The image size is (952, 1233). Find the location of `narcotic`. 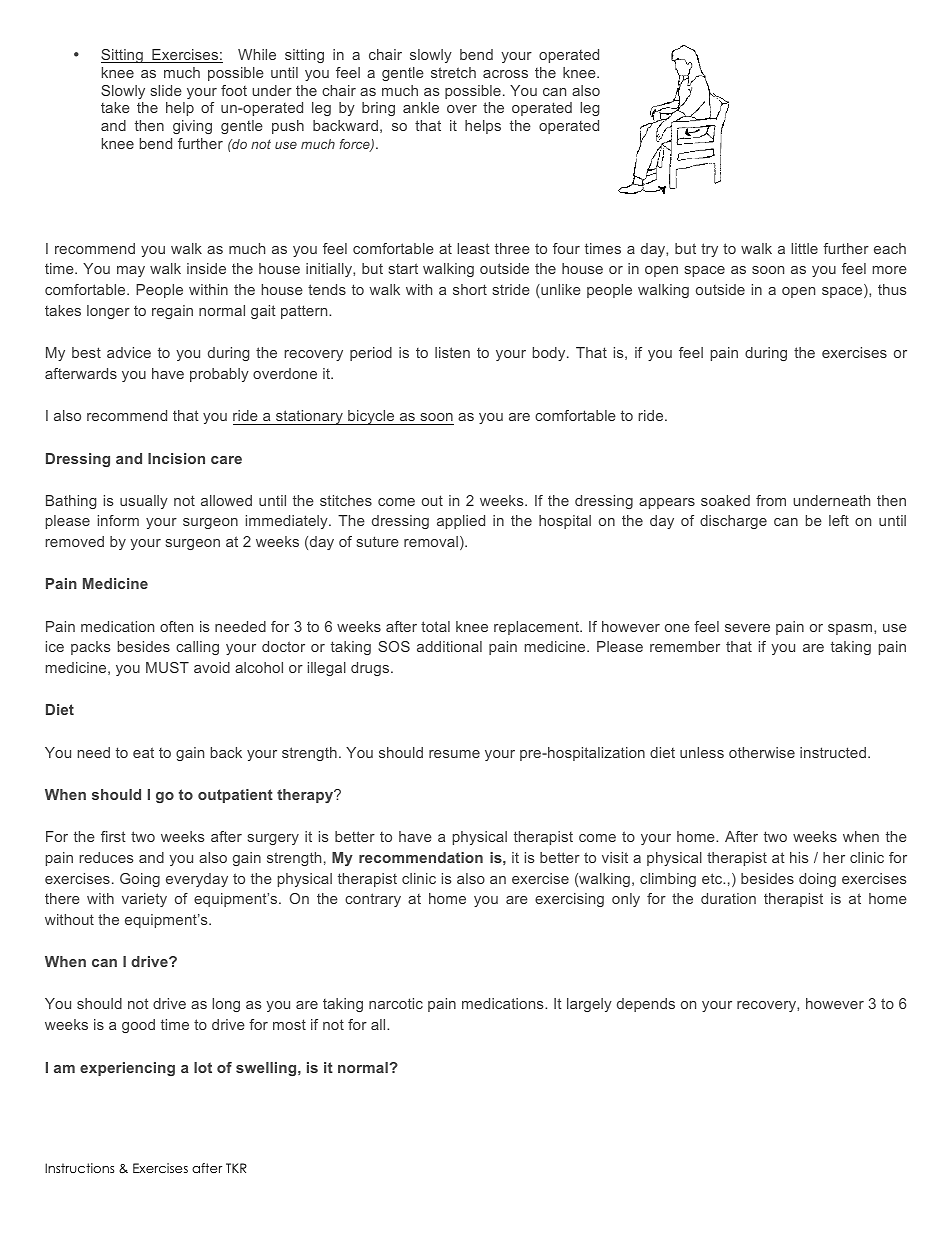

narcotic is located at coordinates (396, 1003).
